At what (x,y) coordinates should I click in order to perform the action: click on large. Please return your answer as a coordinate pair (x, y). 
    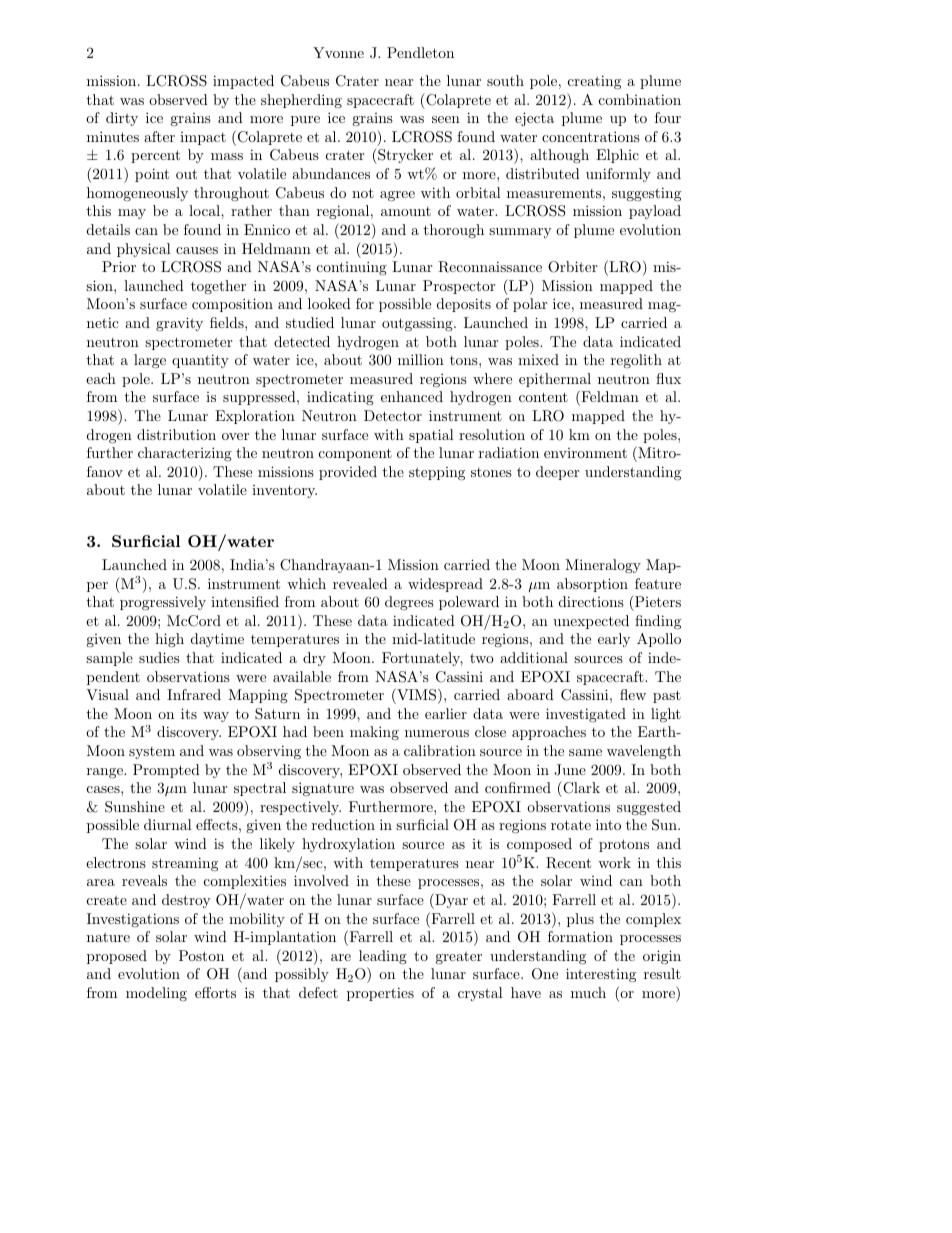
    Looking at the image, I should click on (150, 361).
